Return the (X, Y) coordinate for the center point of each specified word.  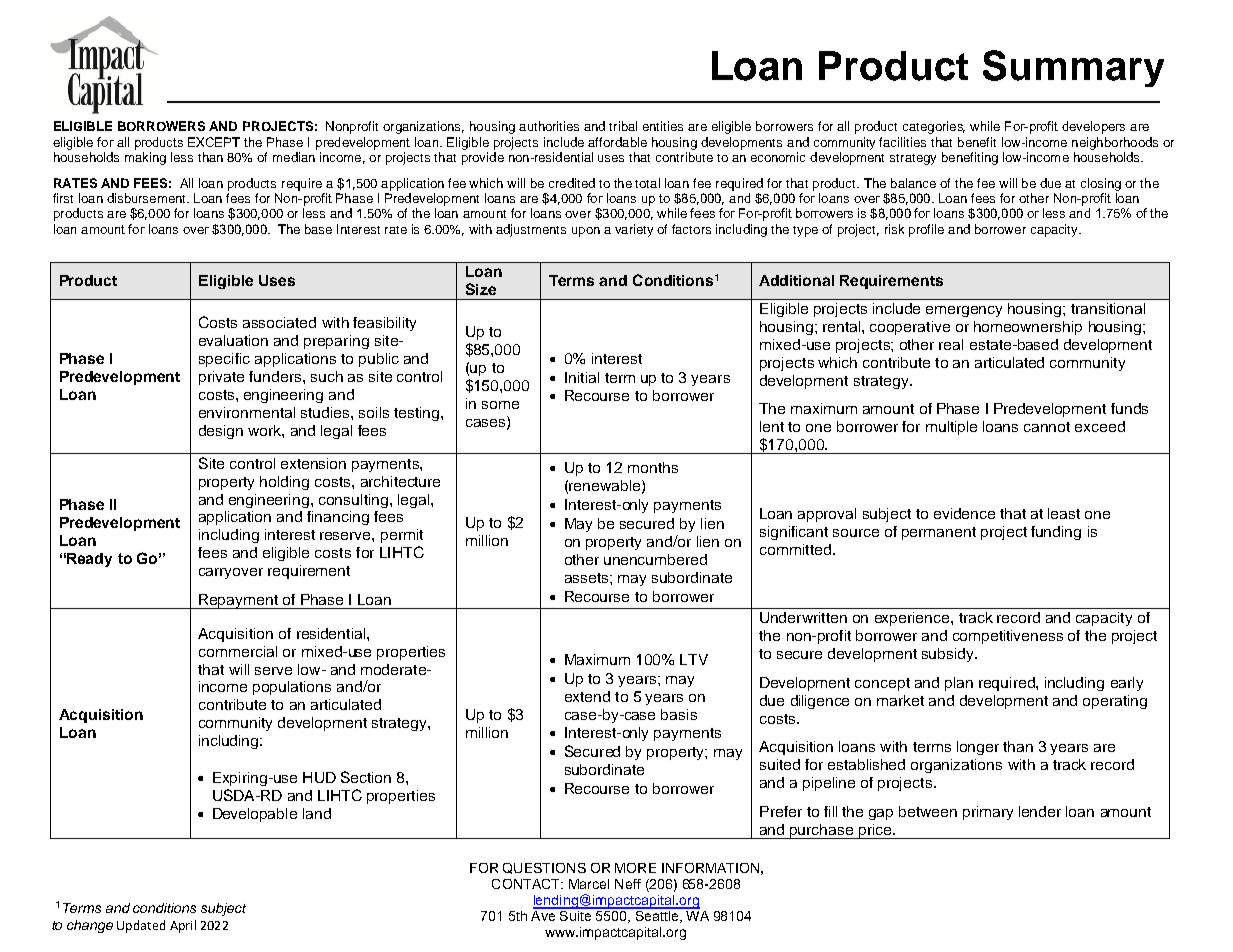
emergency (964, 311)
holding (284, 483)
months (653, 467)
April (183, 926)
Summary (1073, 68)
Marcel (589, 884)
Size (481, 289)
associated (279, 322)
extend (587, 696)
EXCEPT (214, 142)
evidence (964, 513)
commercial (238, 651)
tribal (623, 126)
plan (959, 684)
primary (988, 813)
